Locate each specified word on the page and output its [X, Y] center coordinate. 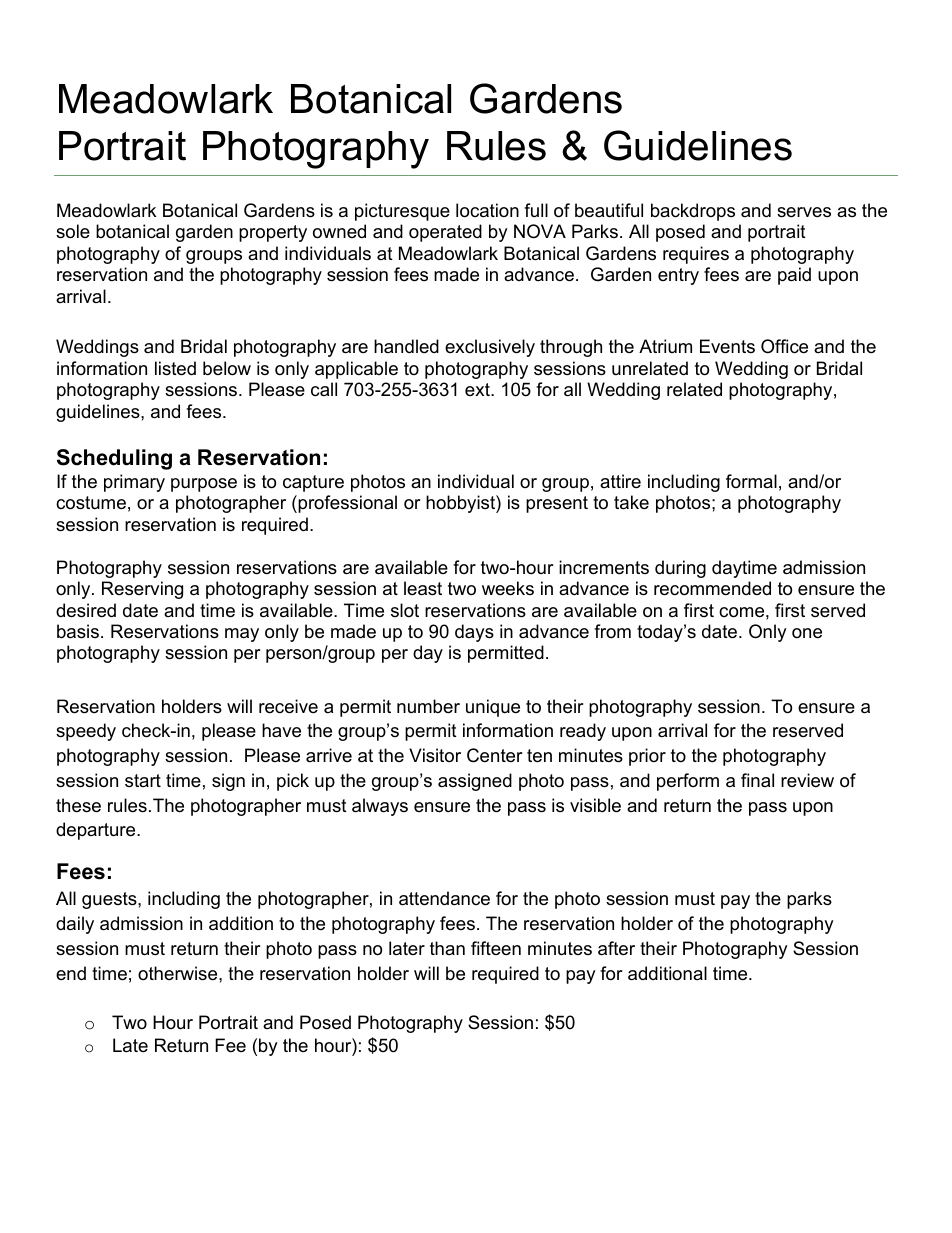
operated [445, 233]
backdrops [693, 212]
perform [688, 782]
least [423, 588]
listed [175, 368]
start [143, 780]
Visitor [435, 755]
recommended [712, 588]
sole [73, 231]
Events [727, 346]
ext [478, 389]
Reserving [142, 590]
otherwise [179, 973]
